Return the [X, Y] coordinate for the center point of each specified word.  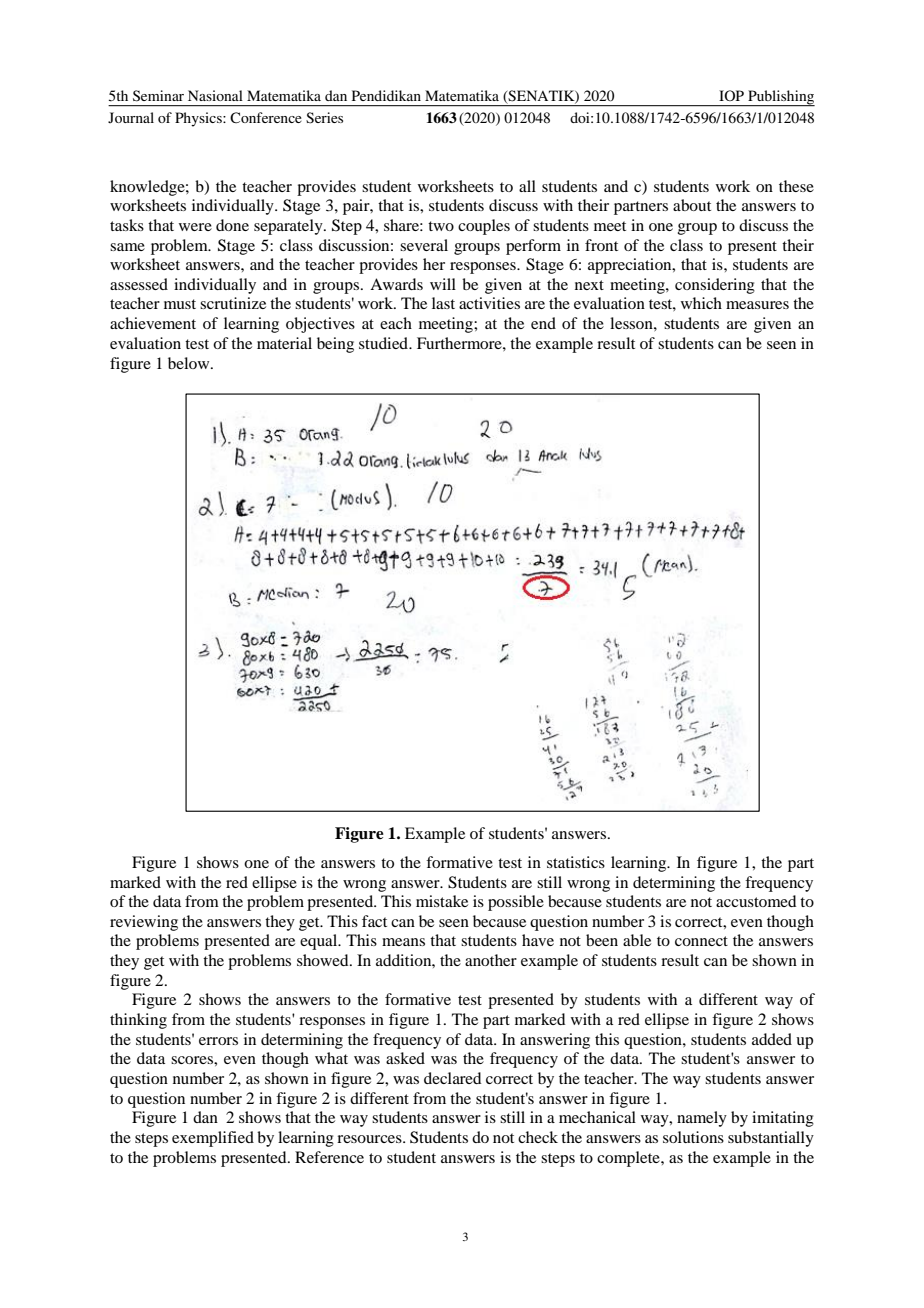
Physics [199, 119]
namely [702, 1119]
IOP [731, 95]
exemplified [213, 1139]
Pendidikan [386, 95]
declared [452, 1078]
